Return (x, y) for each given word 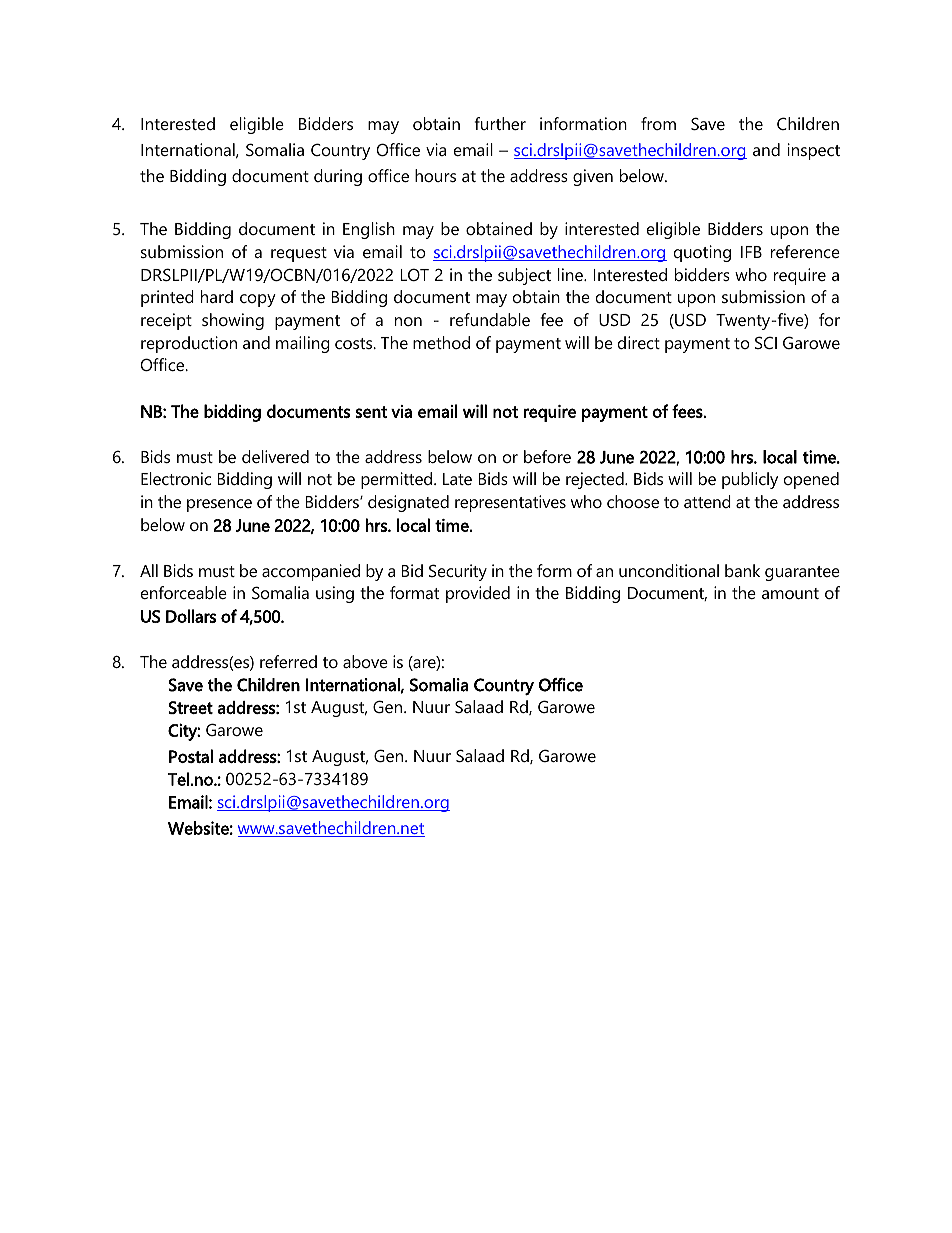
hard (217, 296)
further (500, 123)
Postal (191, 756)
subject (524, 276)
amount (790, 593)
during (338, 177)
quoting (702, 253)
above (365, 661)
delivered (275, 456)
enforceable (184, 592)
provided (478, 594)
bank (742, 570)
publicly (750, 480)
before (547, 456)
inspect (814, 151)
